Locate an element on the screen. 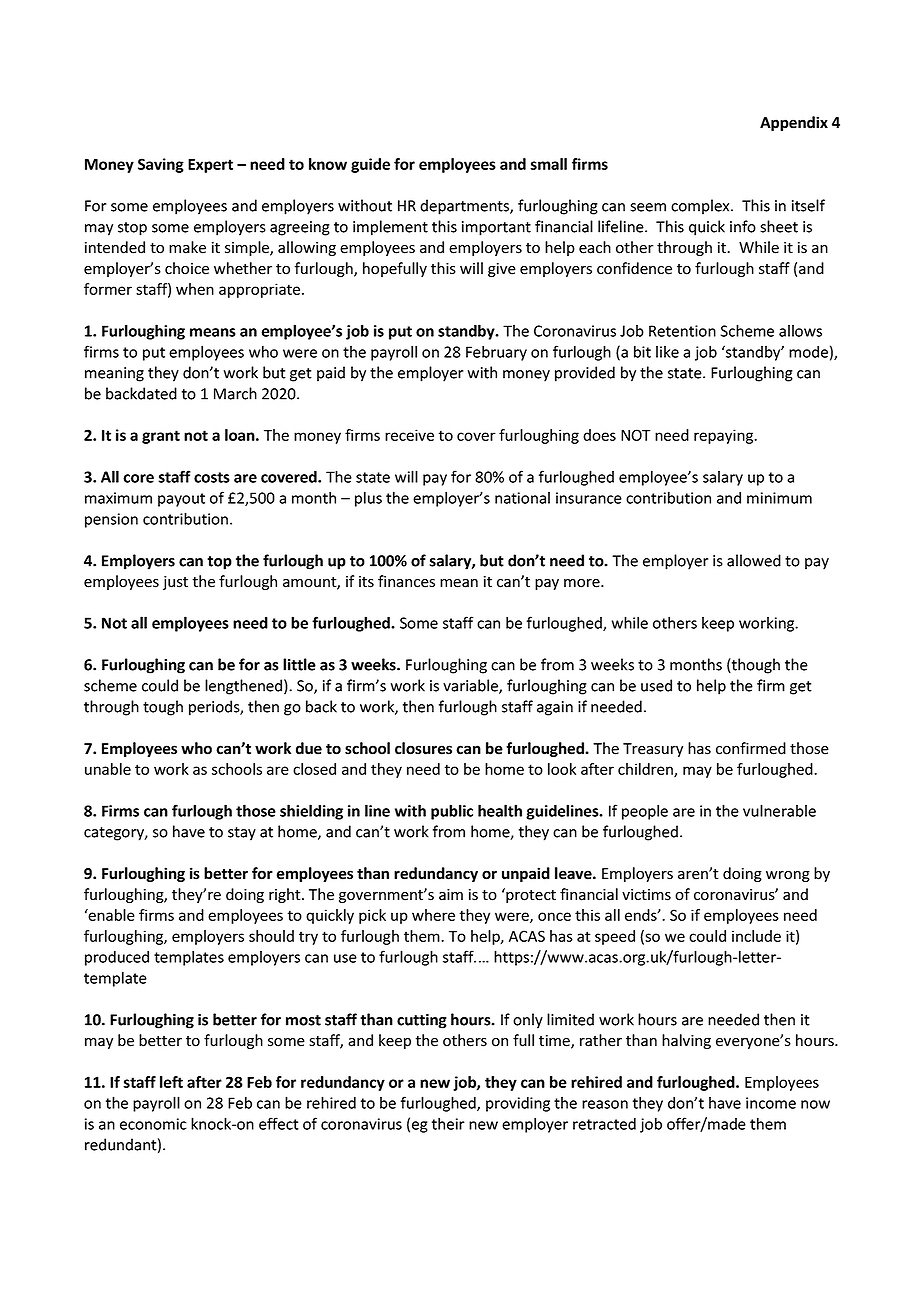  their is located at coordinates (448, 1123).
